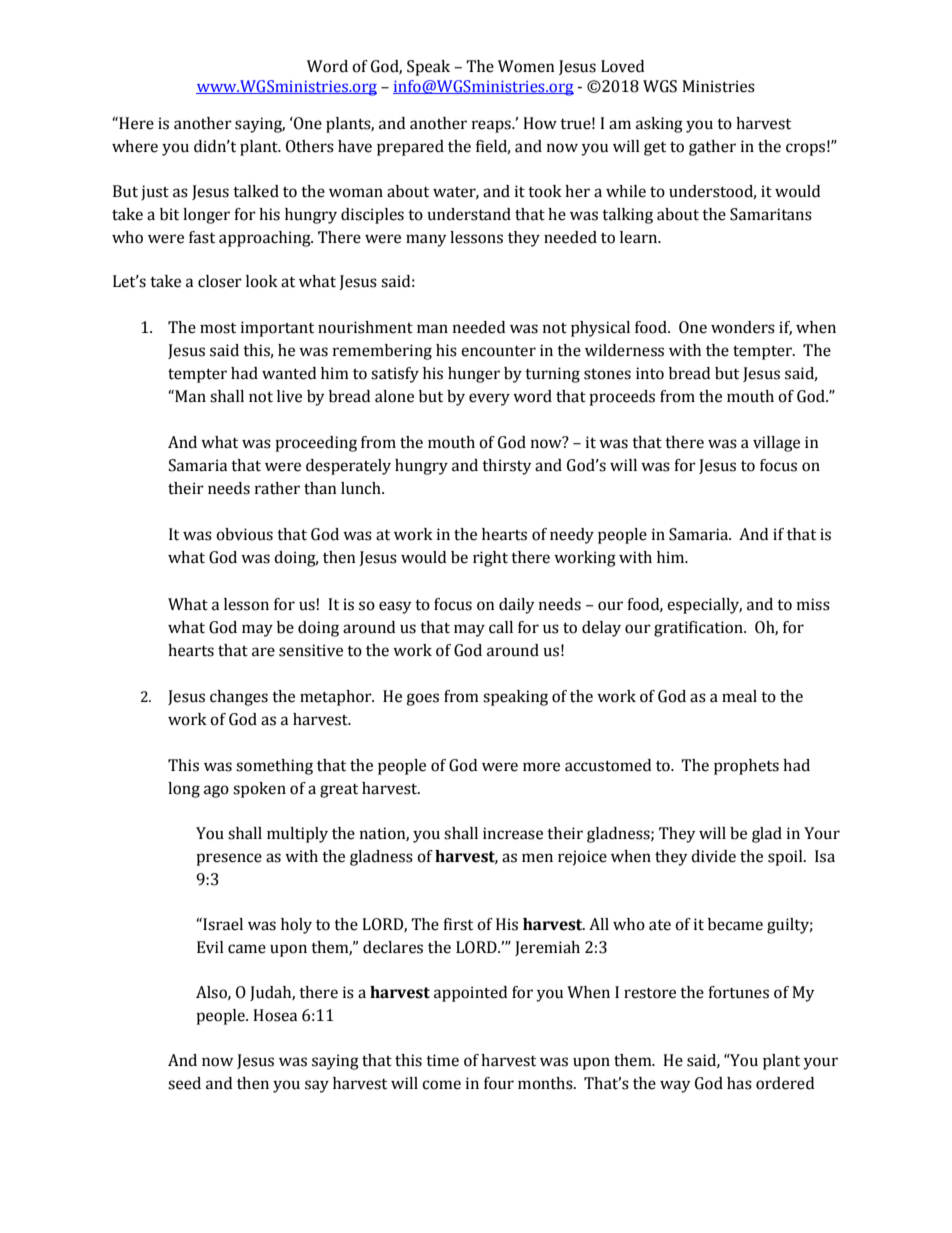 This image has height=1233, width=952. Describe the element at coordinates (492, 126) in the image. I see `reaps` at that location.
